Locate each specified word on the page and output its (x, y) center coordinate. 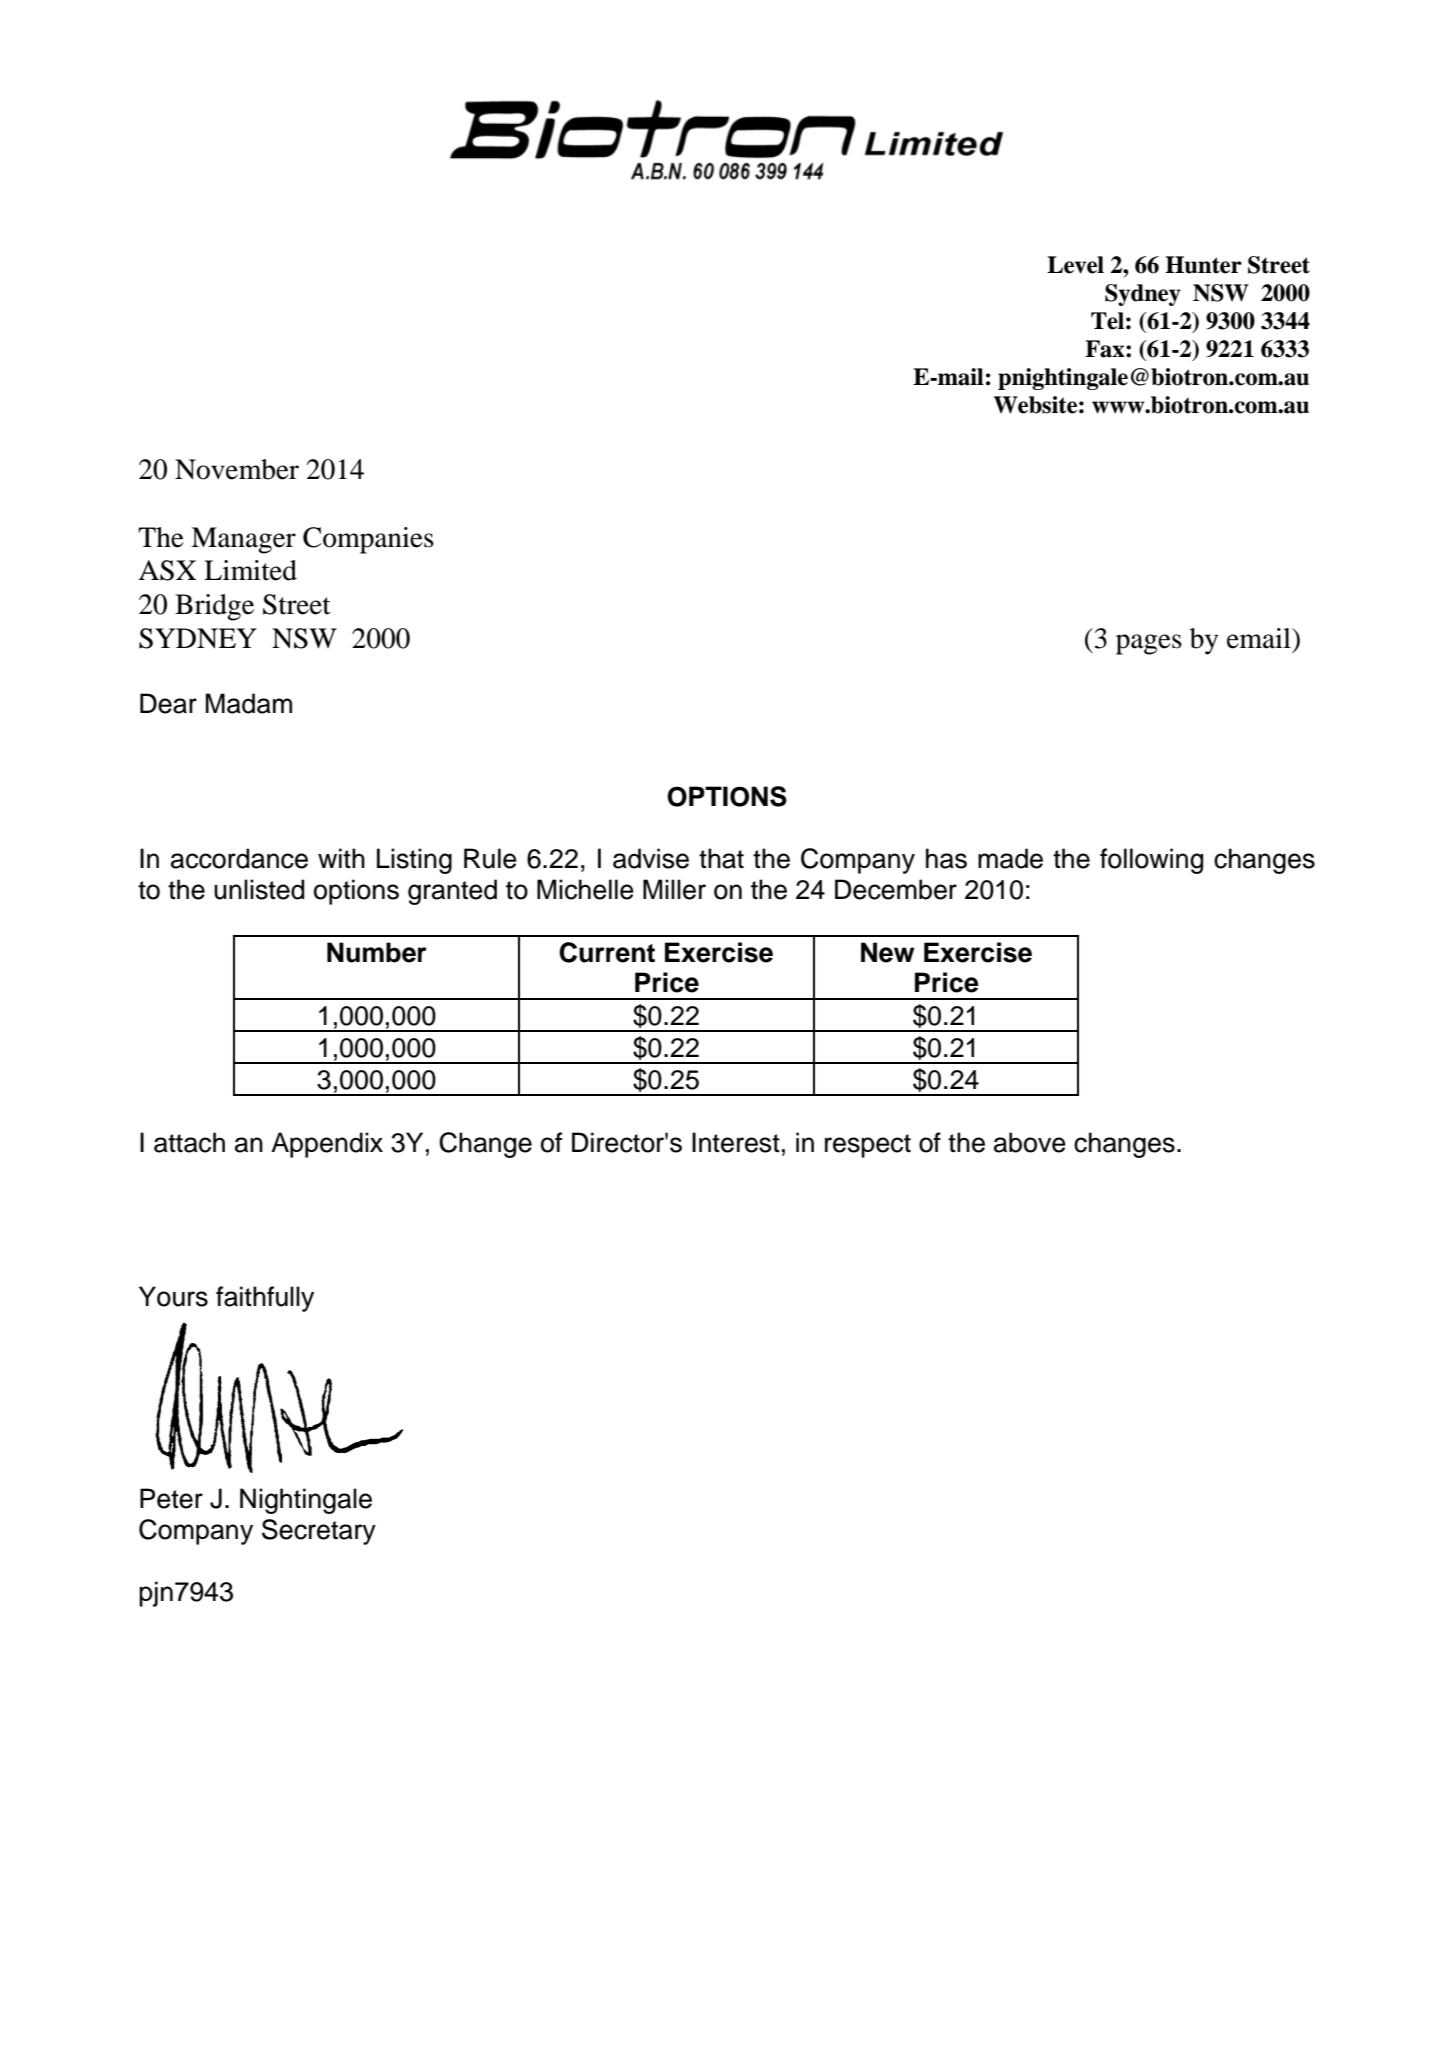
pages (1149, 644)
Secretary (319, 1532)
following (1151, 861)
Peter (171, 1498)
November (237, 469)
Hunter (1203, 265)
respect (868, 1146)
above (1030, 1142)
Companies (368, 540)
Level (1075, 265)
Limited (250, 570)
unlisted (259, 889)
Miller (674, 889)
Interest (736, 1142)
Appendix (327, 1145)
